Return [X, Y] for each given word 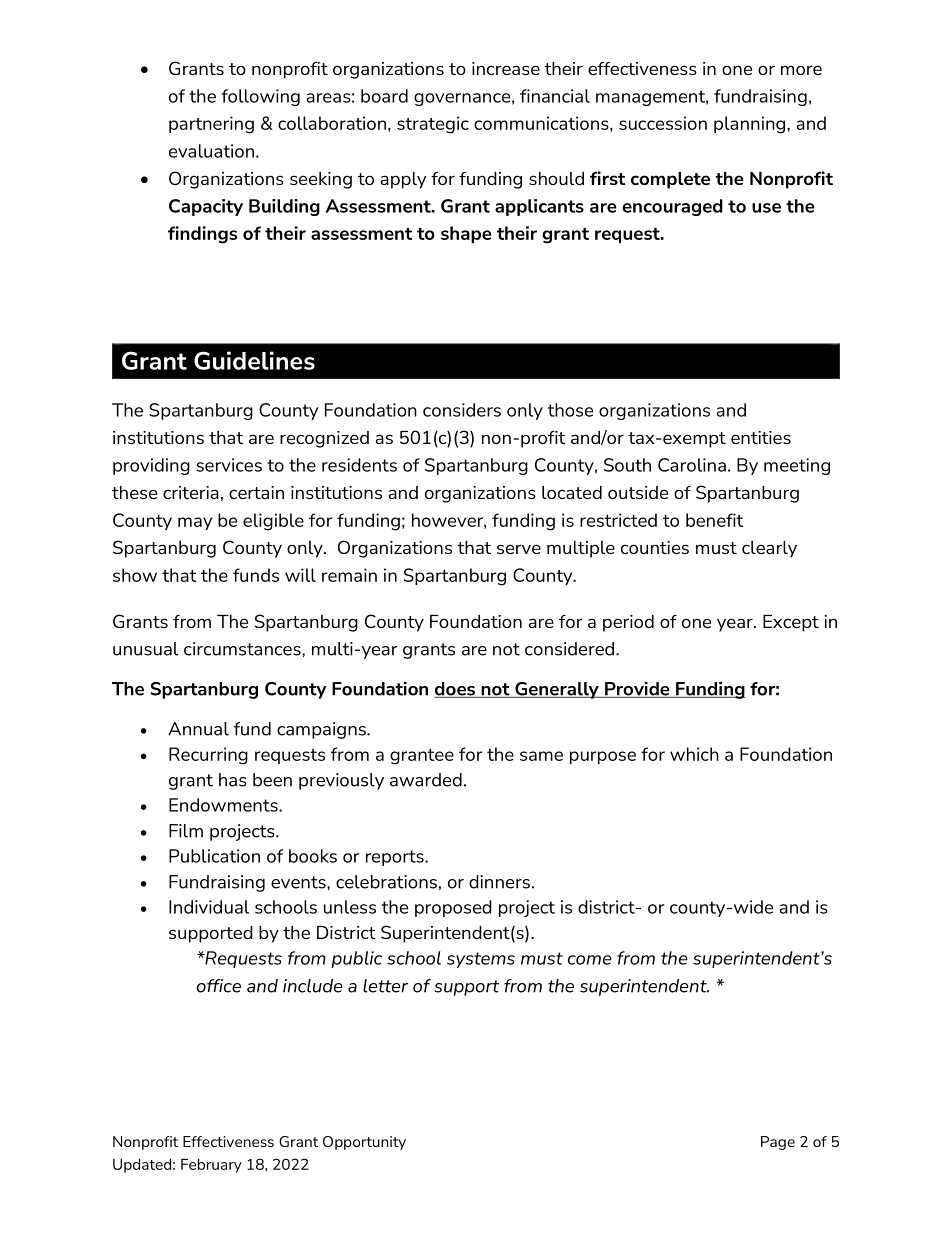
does [455, 690]
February [211, 1166]
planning [751, 125]
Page [778, 1143]
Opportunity [364, 1143]
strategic [433, 125]
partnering [211, 125]
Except [791, 623]
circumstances [243, 649]
